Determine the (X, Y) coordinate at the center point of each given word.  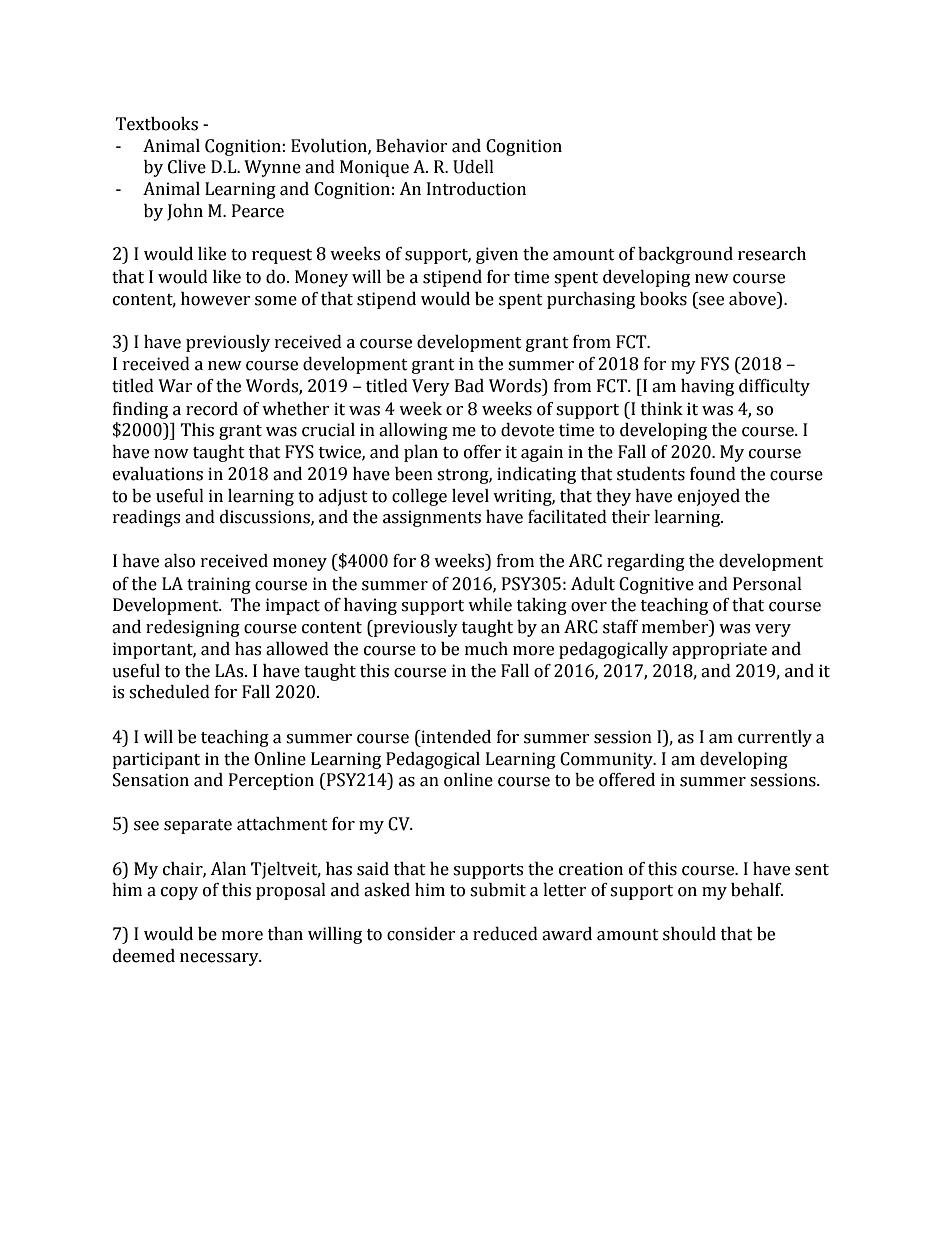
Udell (473, 167)
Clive (187, 167)
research (772, 254)
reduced (505, 934)
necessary (220, 959)
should (689, 934)
